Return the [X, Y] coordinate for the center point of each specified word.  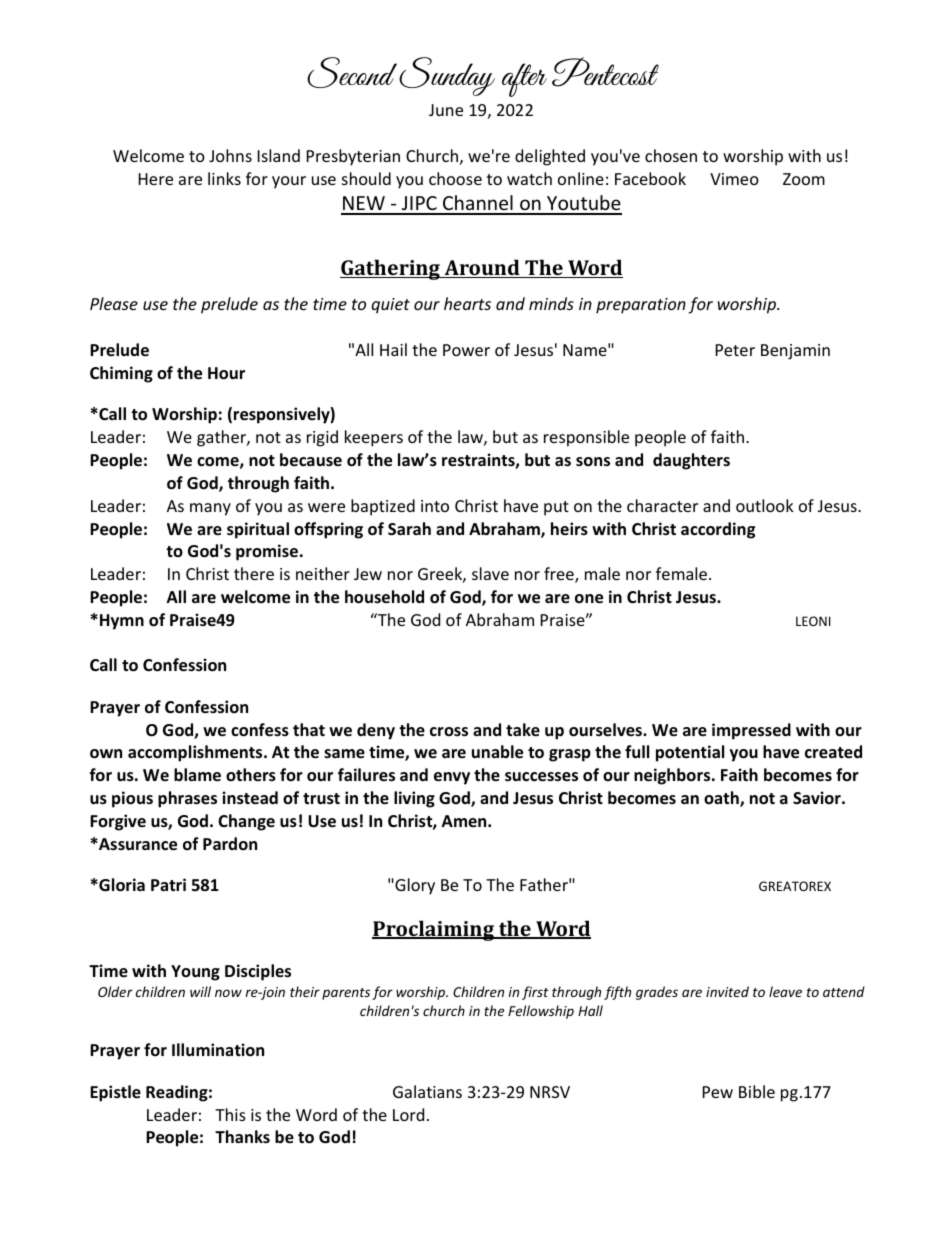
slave [490, 573]
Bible [757, 1091]
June [446, 110]
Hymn [122, 622]
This [230, 1114]
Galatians [427, 1091]
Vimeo [734, 179]
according [718, 530]
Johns [230, 155]
